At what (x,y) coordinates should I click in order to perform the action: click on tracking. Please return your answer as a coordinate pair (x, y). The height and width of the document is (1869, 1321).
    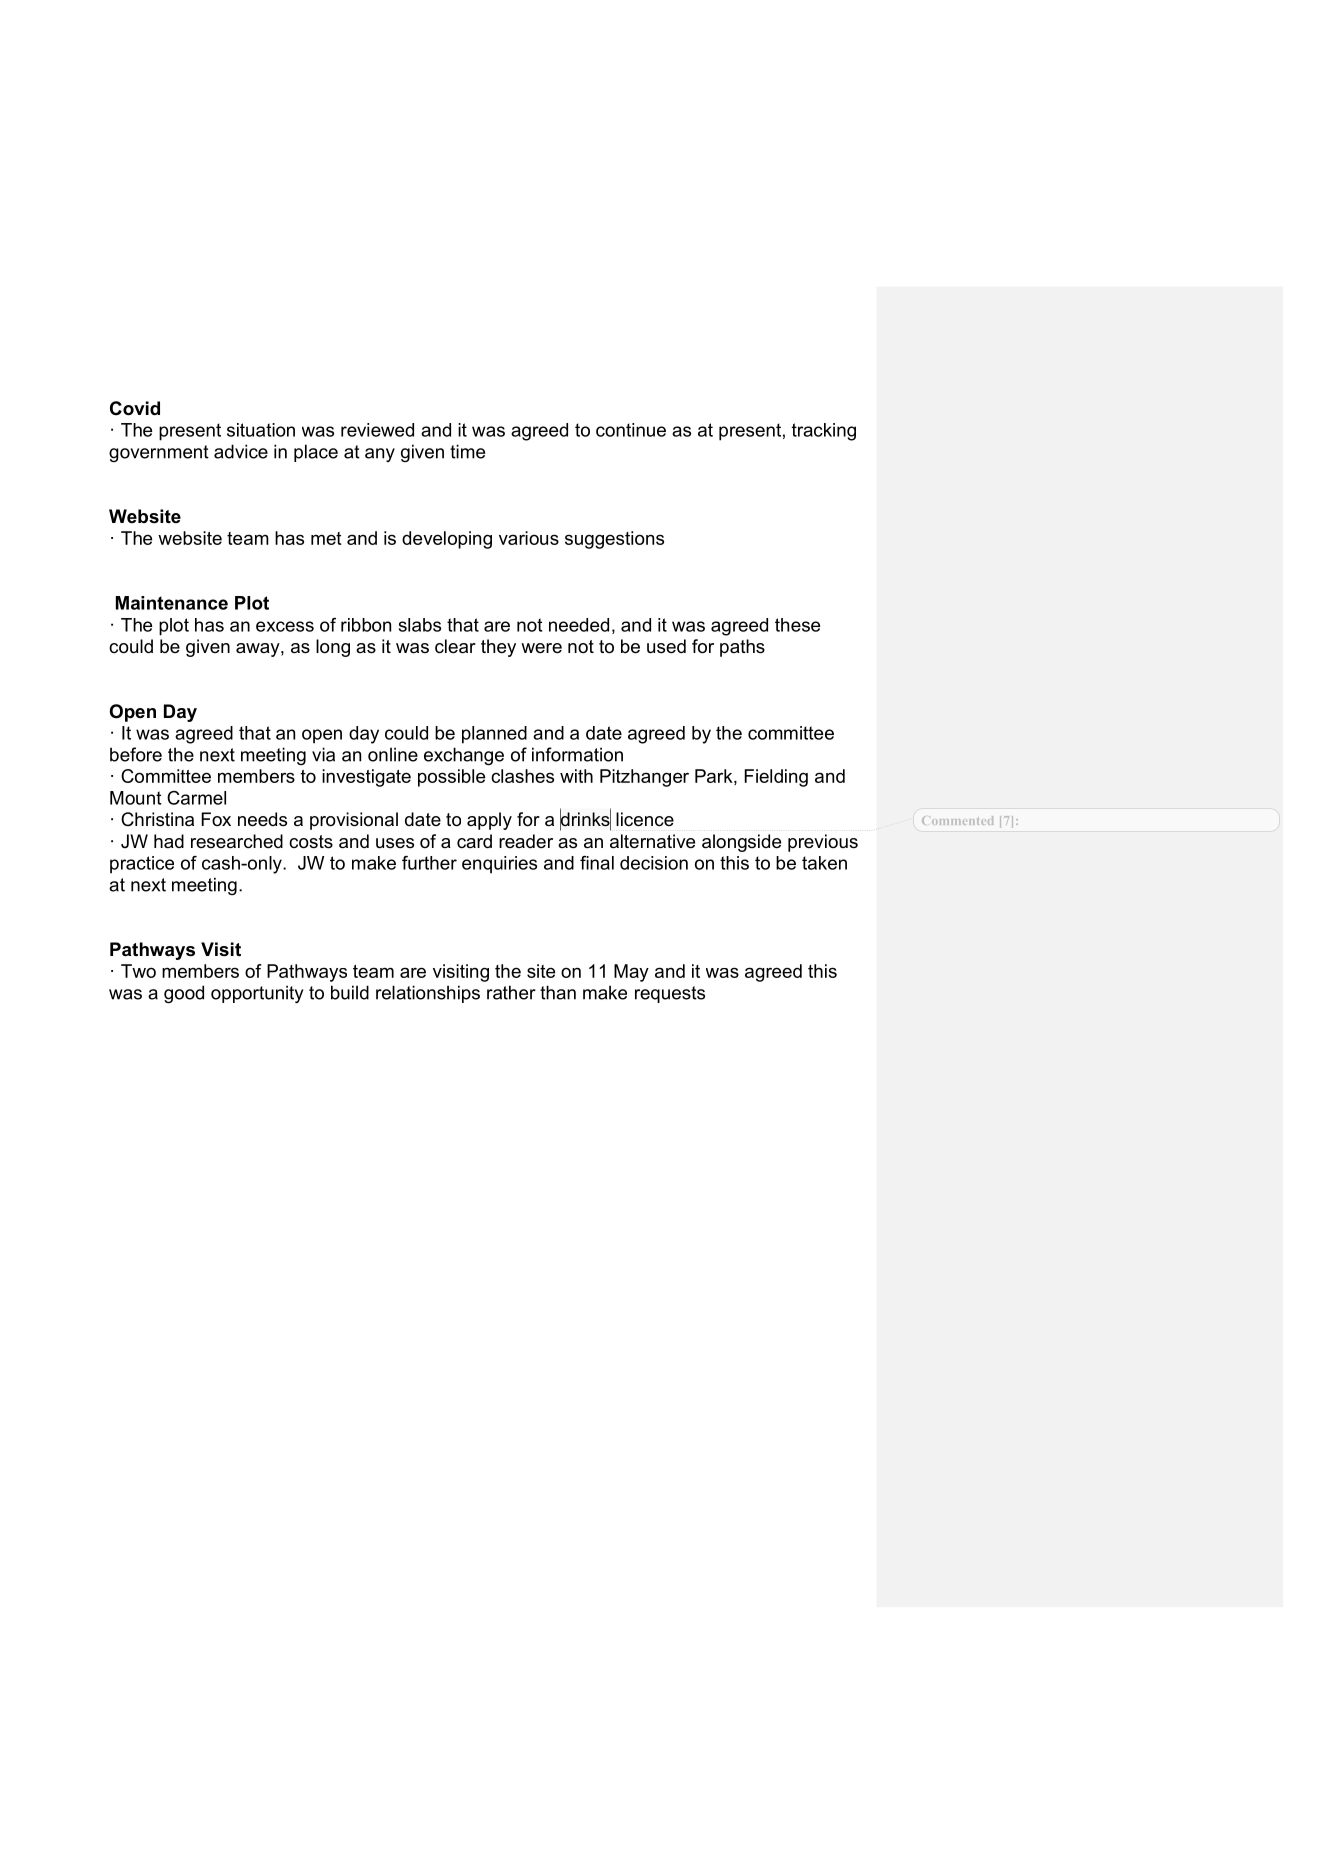
    Looking at the image, I should click on (824, 432).
